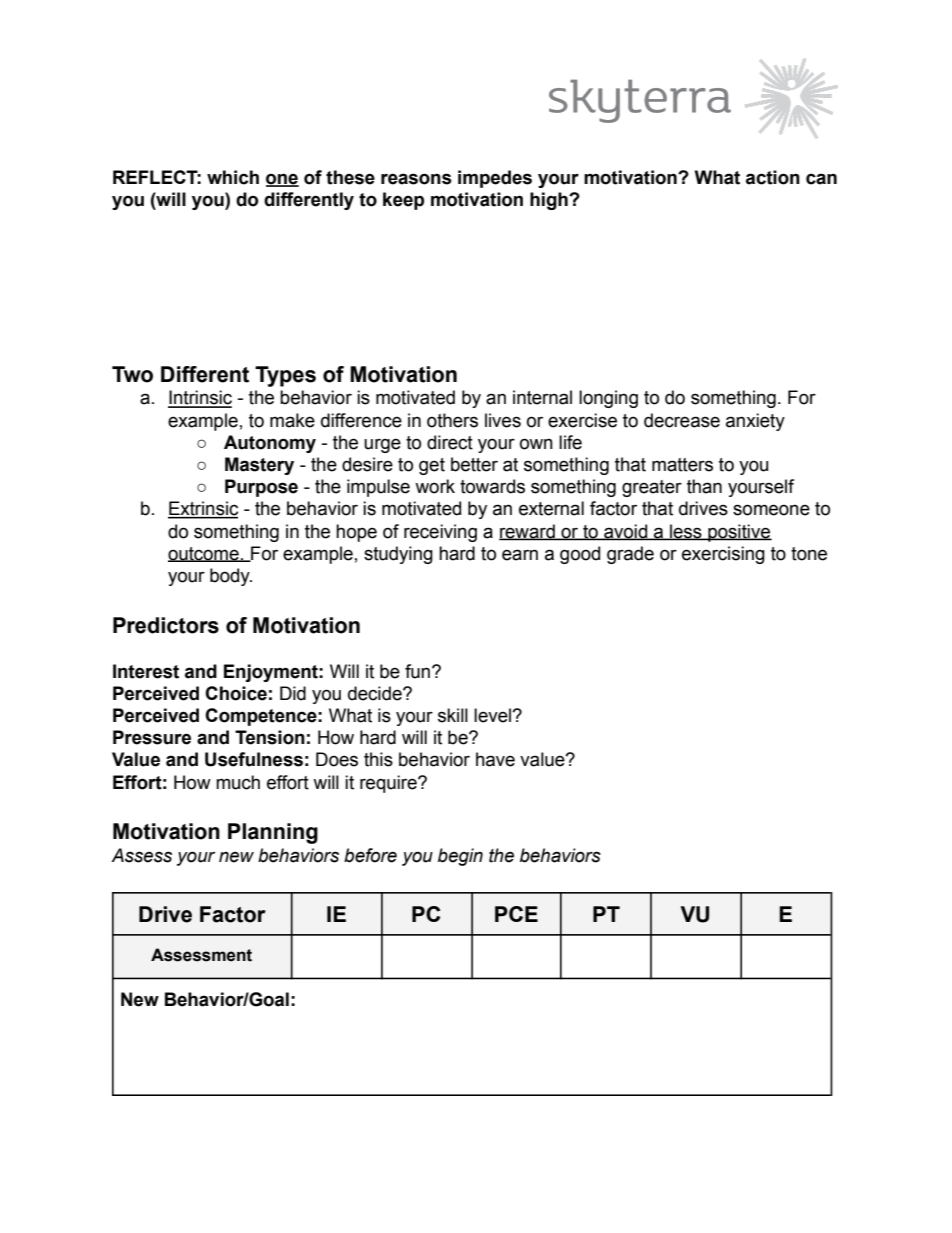 This page has width=952, height=1233. I want to click on action, so click(773, 177).
